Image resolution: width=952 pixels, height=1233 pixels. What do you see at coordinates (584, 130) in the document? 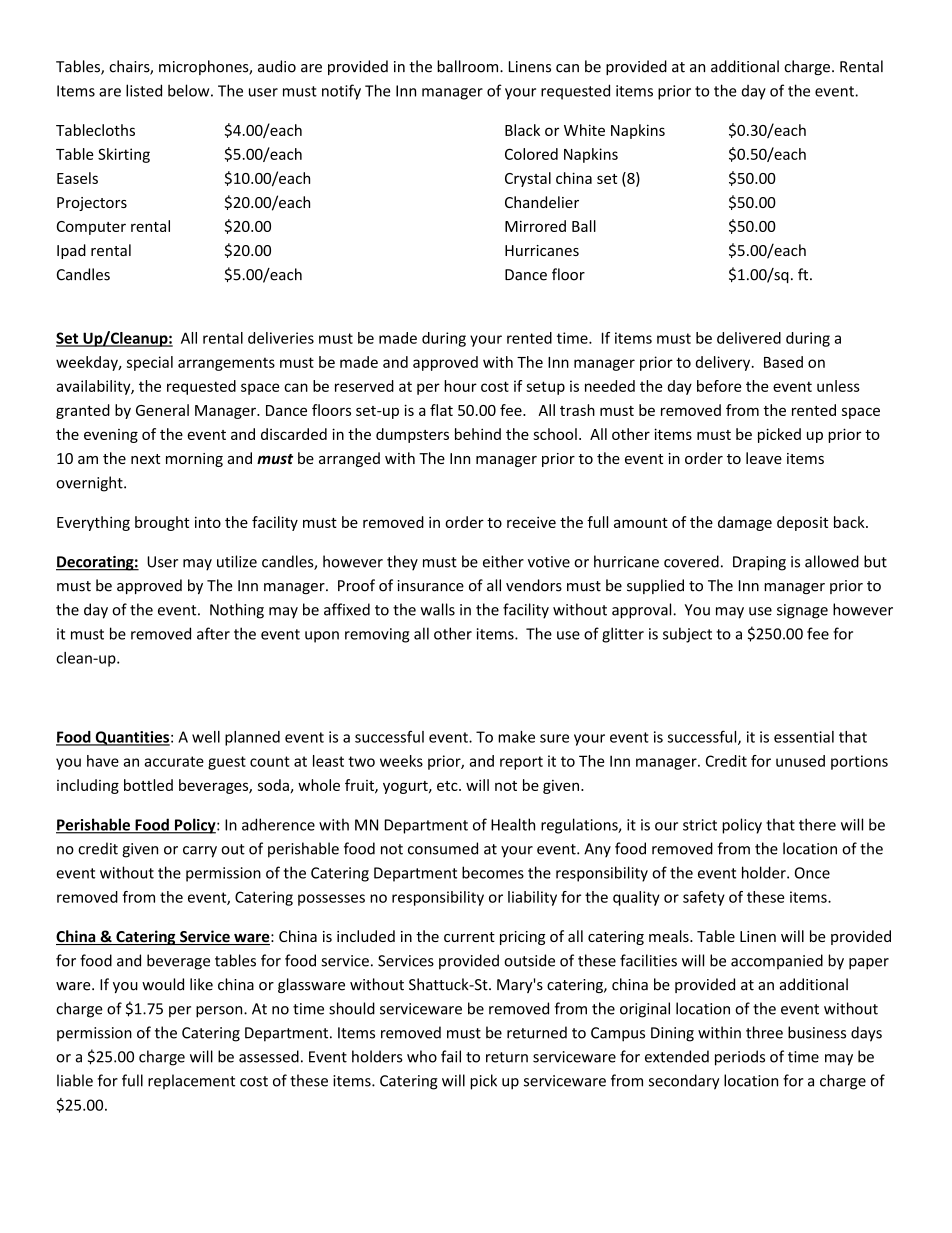
I see `White` at bounding box center [584, 130].
